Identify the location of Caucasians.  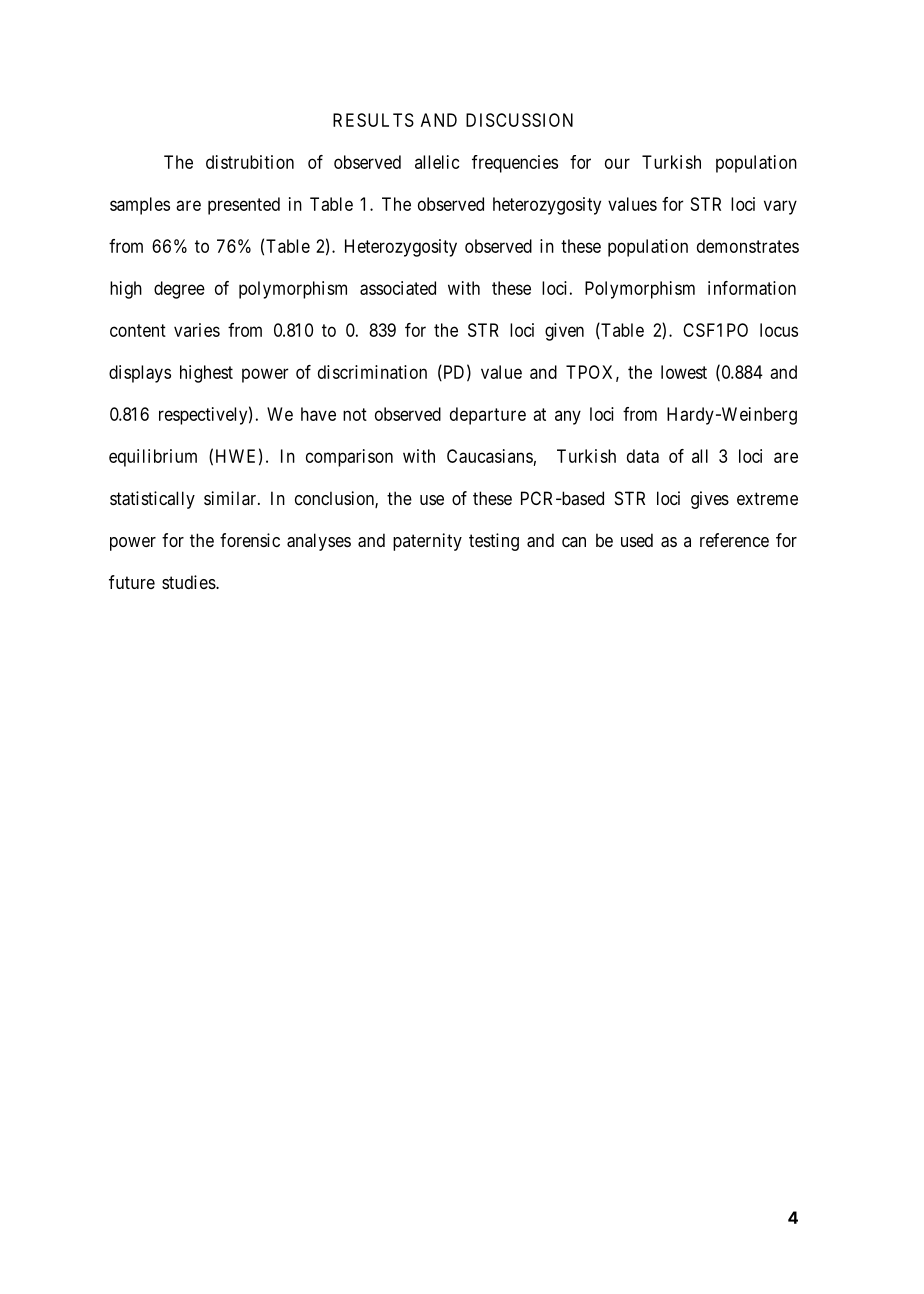
(490, 456).
